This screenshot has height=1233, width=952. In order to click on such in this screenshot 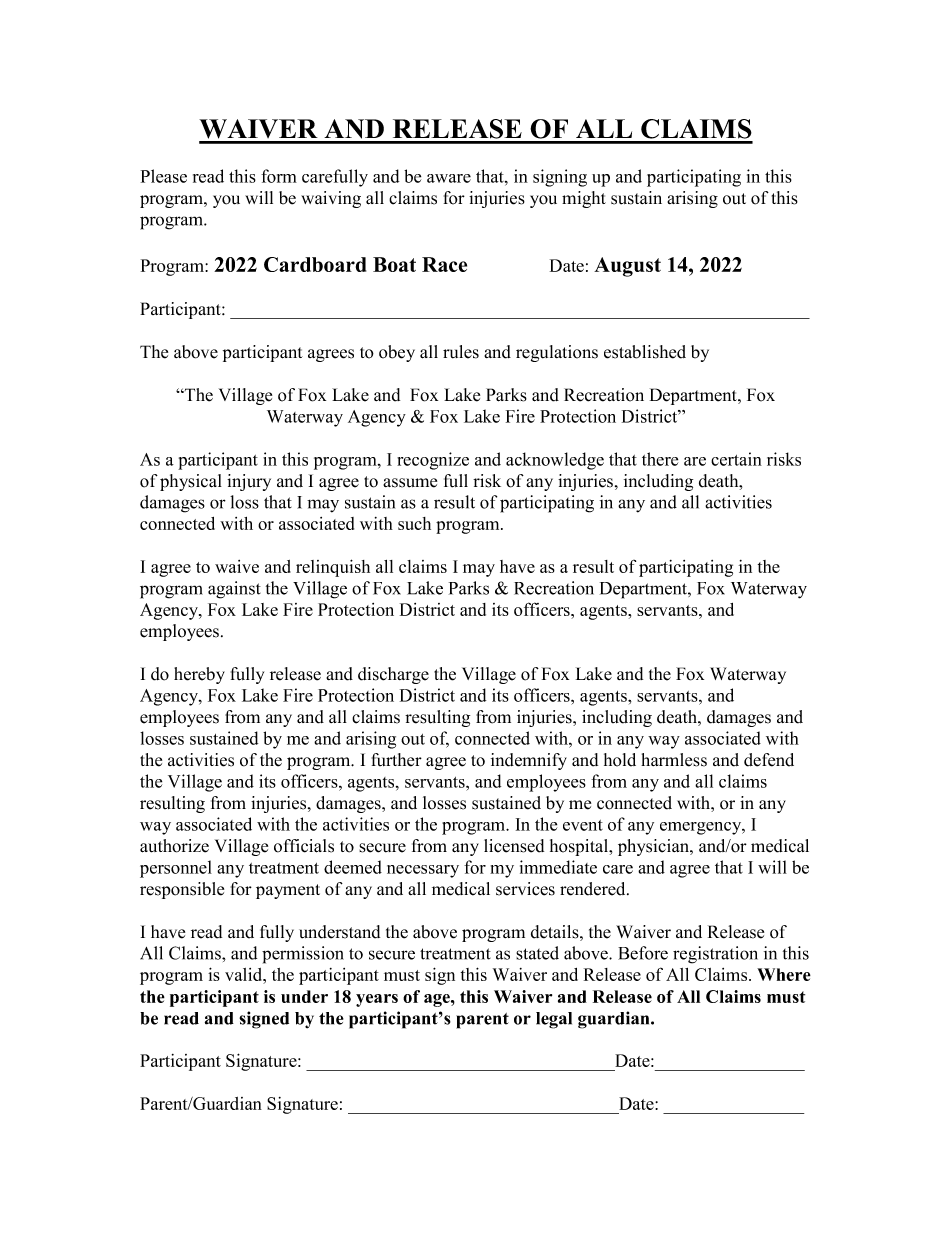, I will do `click(414, 523)`.
